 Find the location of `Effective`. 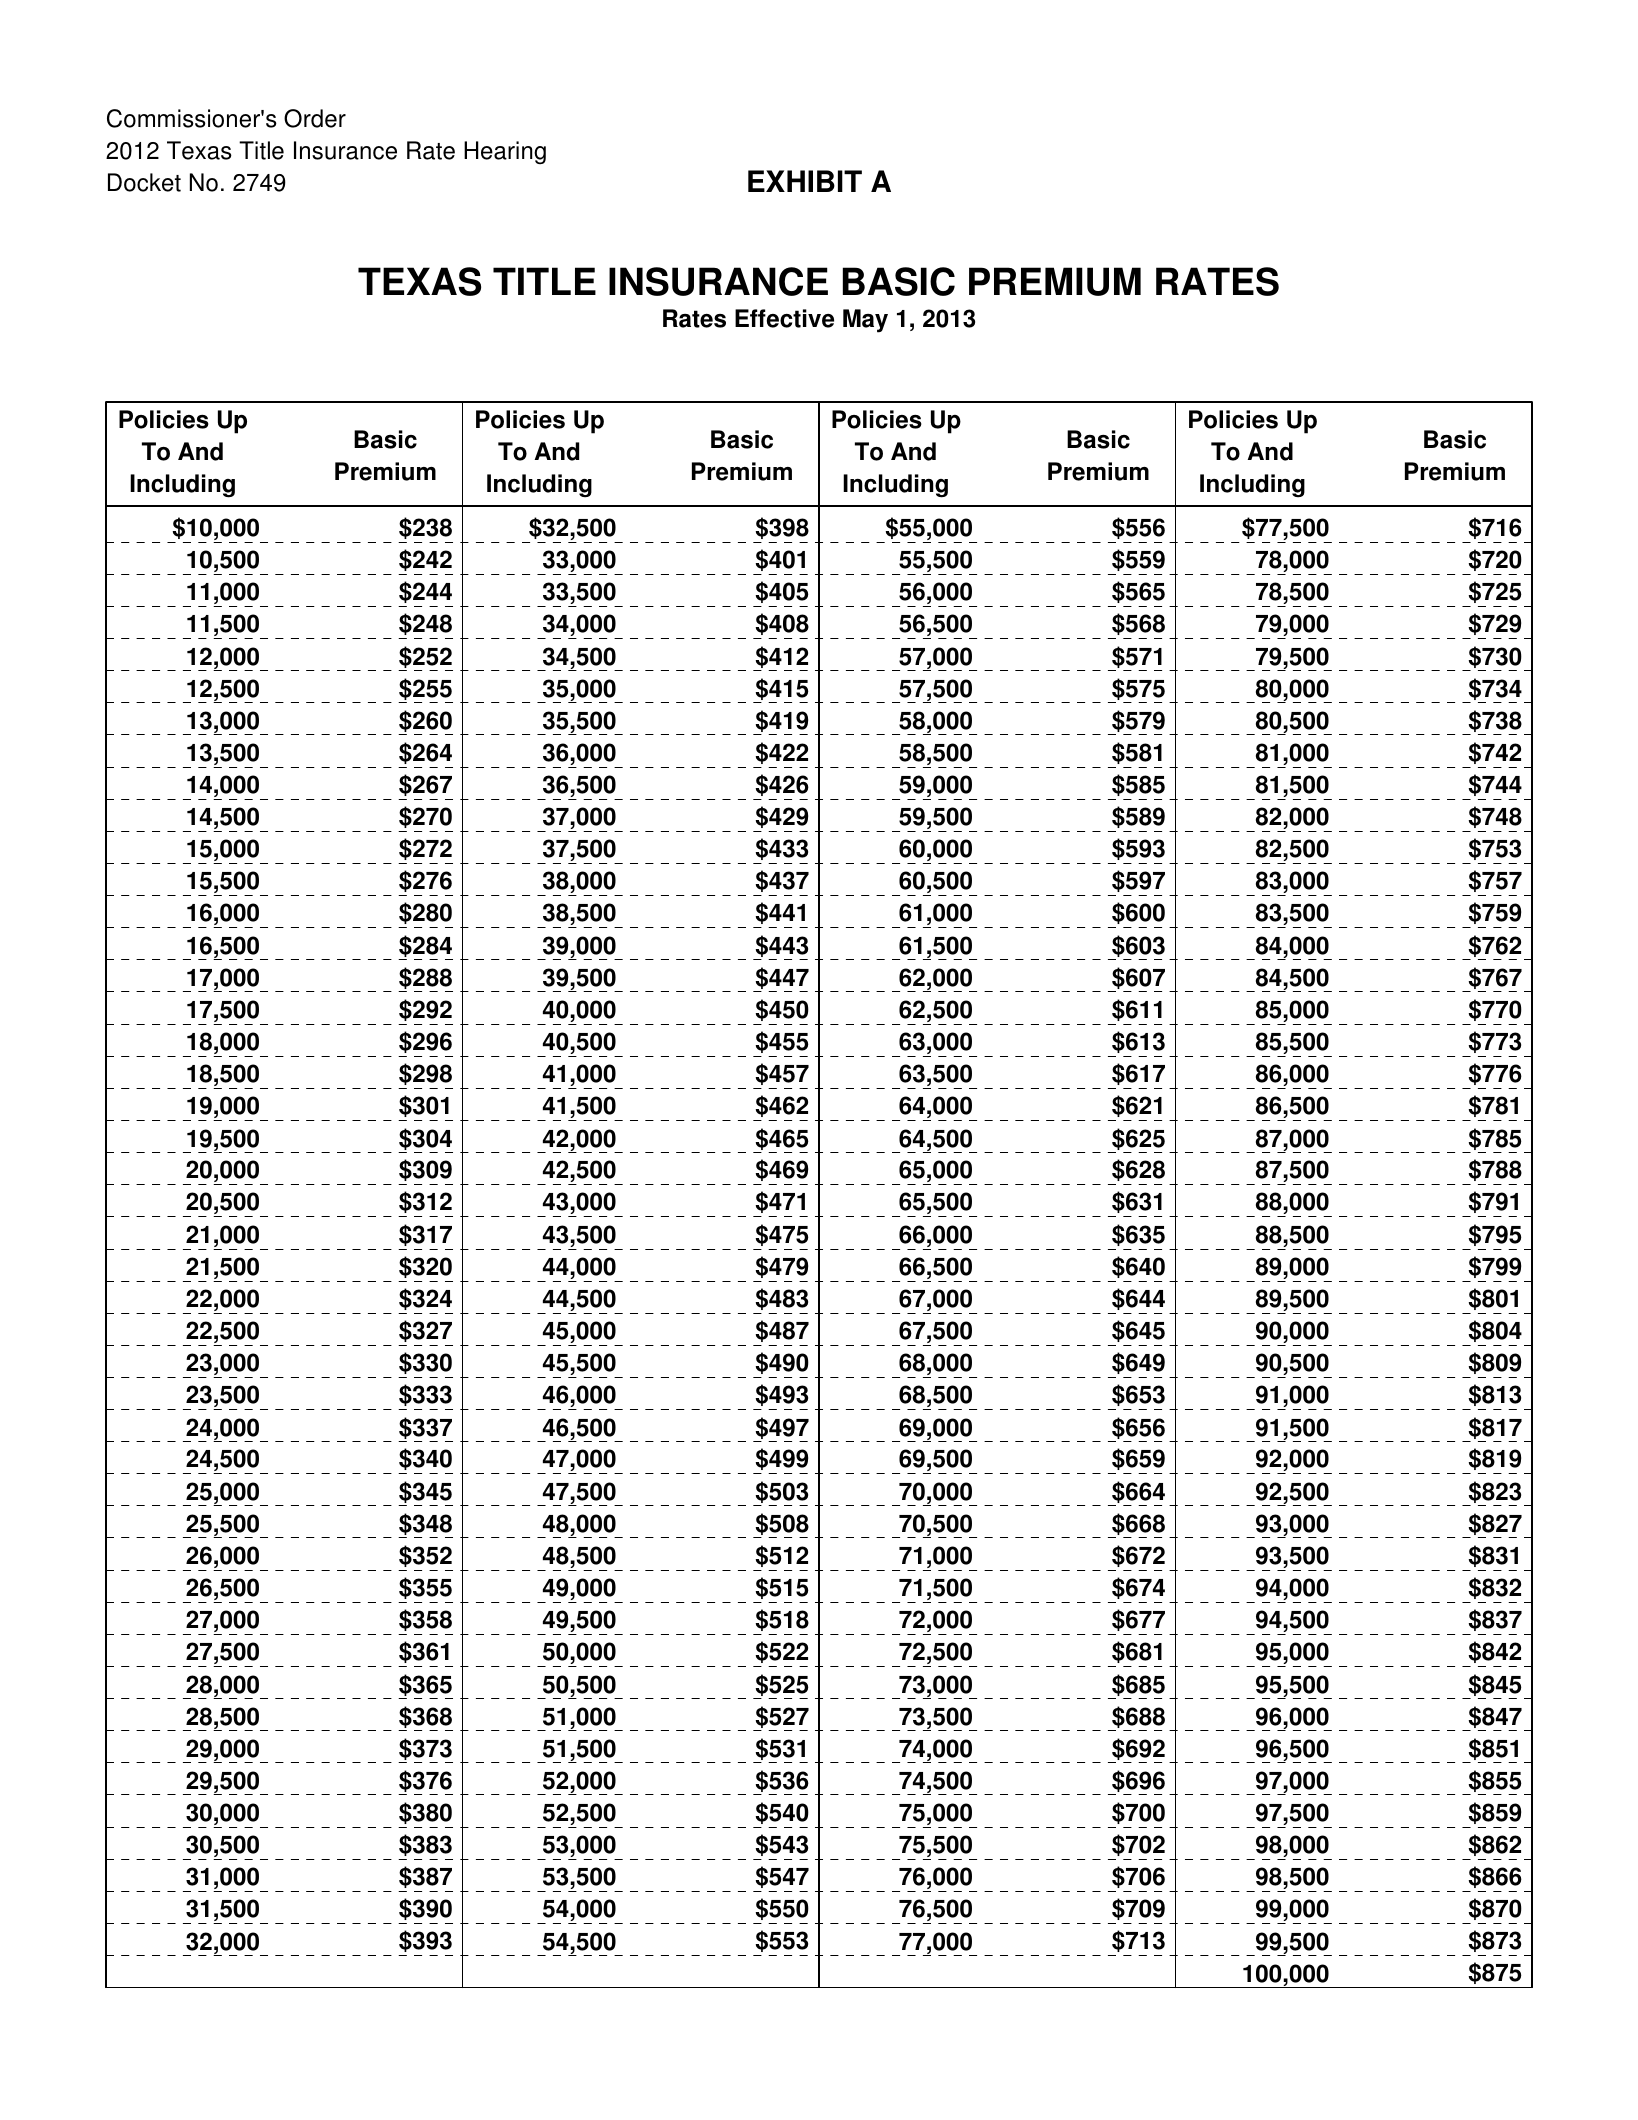

Effective is located at coordinates (784, 318).
